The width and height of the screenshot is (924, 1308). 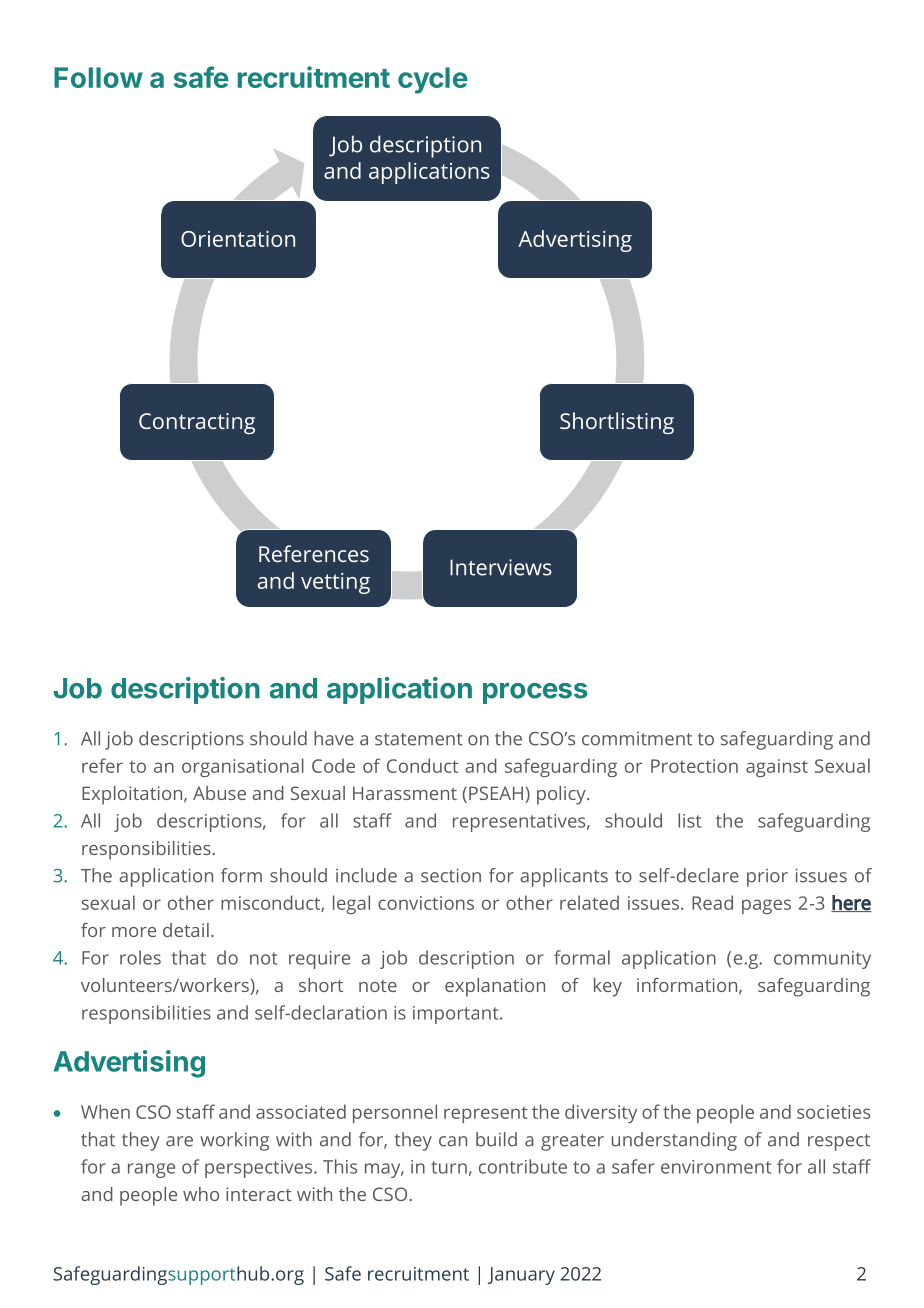 I want to click on against, so click(x=777, y=768).
